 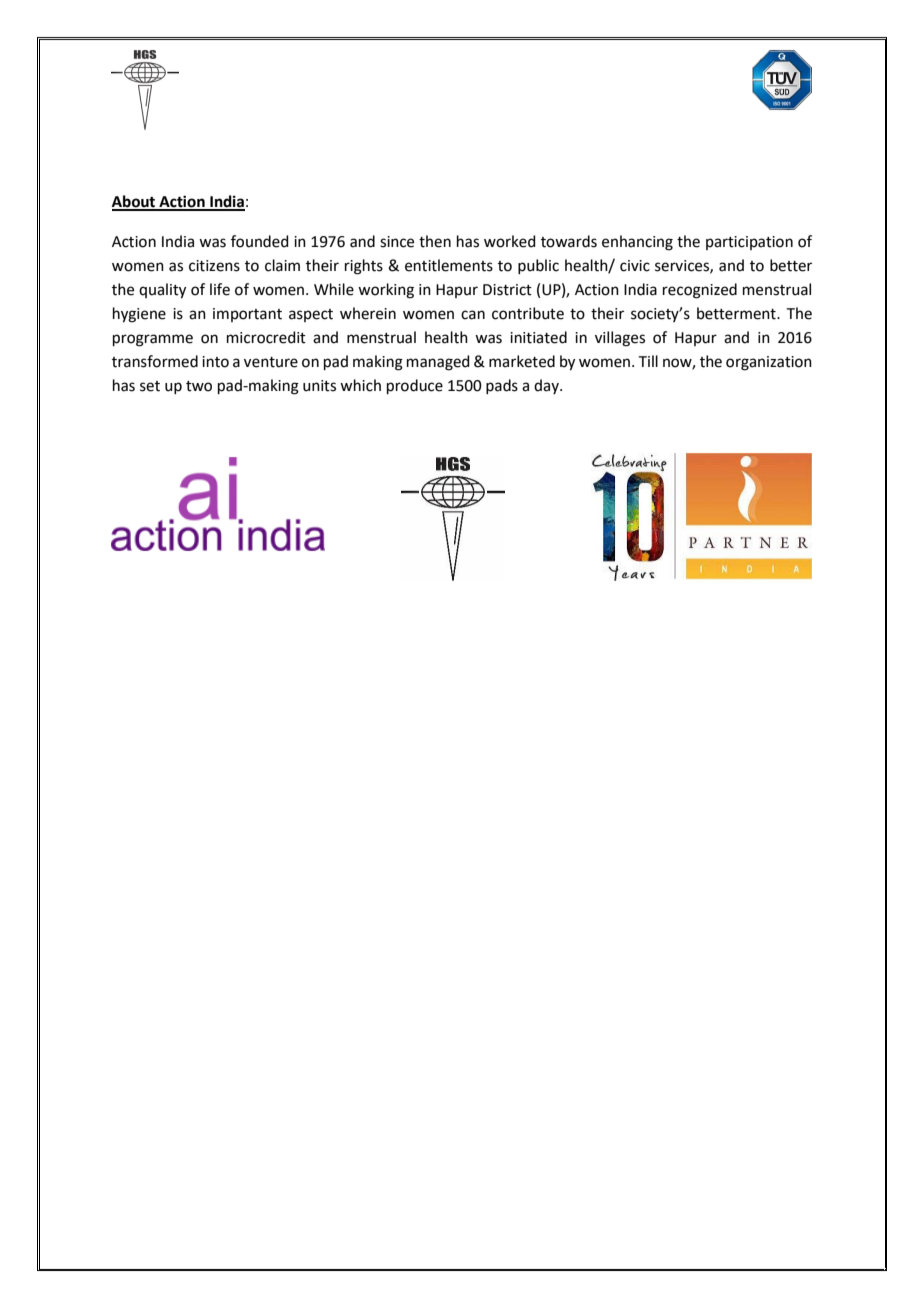 What do you see at coordinates (199, 386) in the screenshot?
I see `two` at bounding box center [199, 386].
